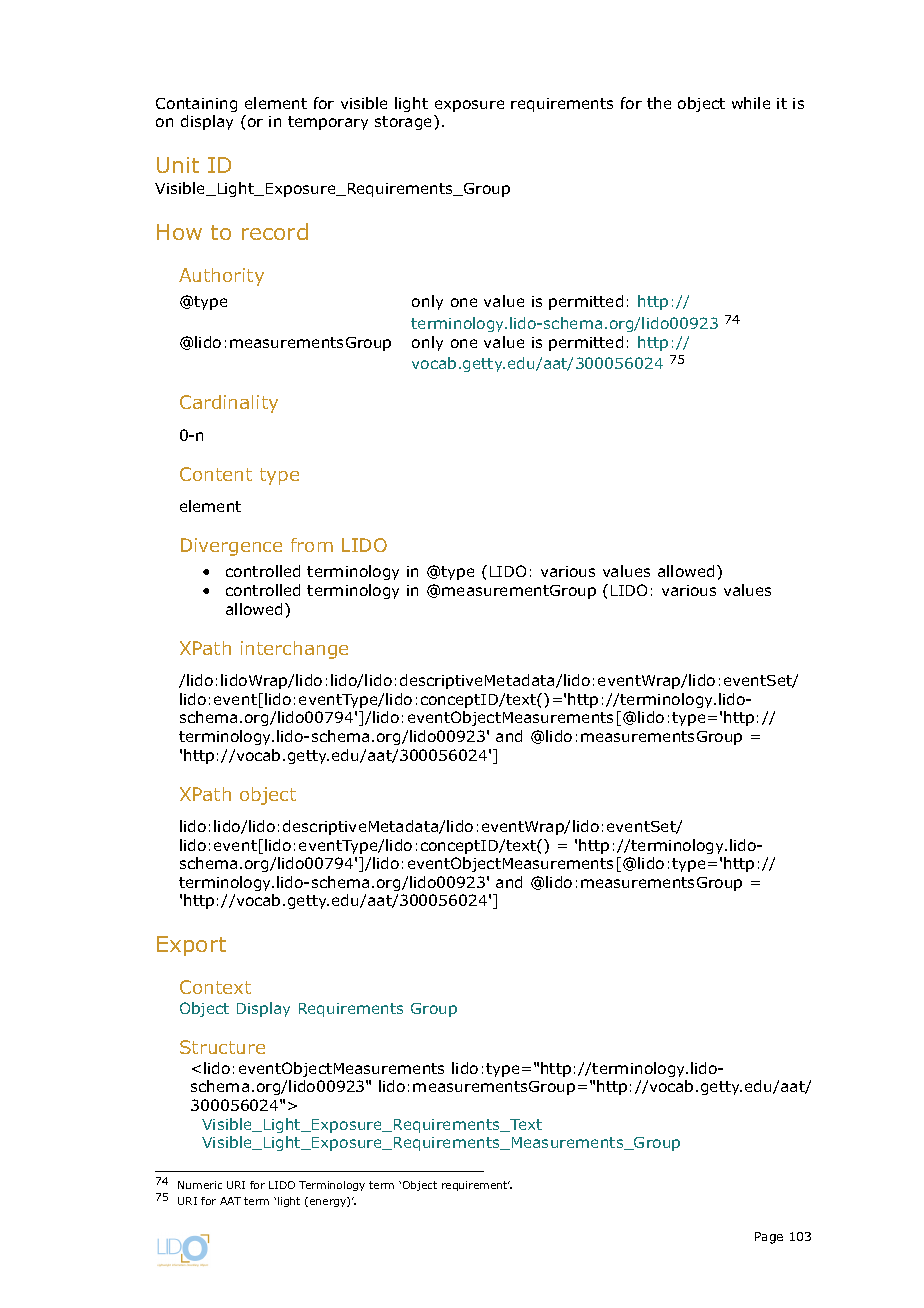 This screenshot has width=924, height=1308. Describe the element at coordinates (216, 474) in the screenshot. I see `Content` at that location.
